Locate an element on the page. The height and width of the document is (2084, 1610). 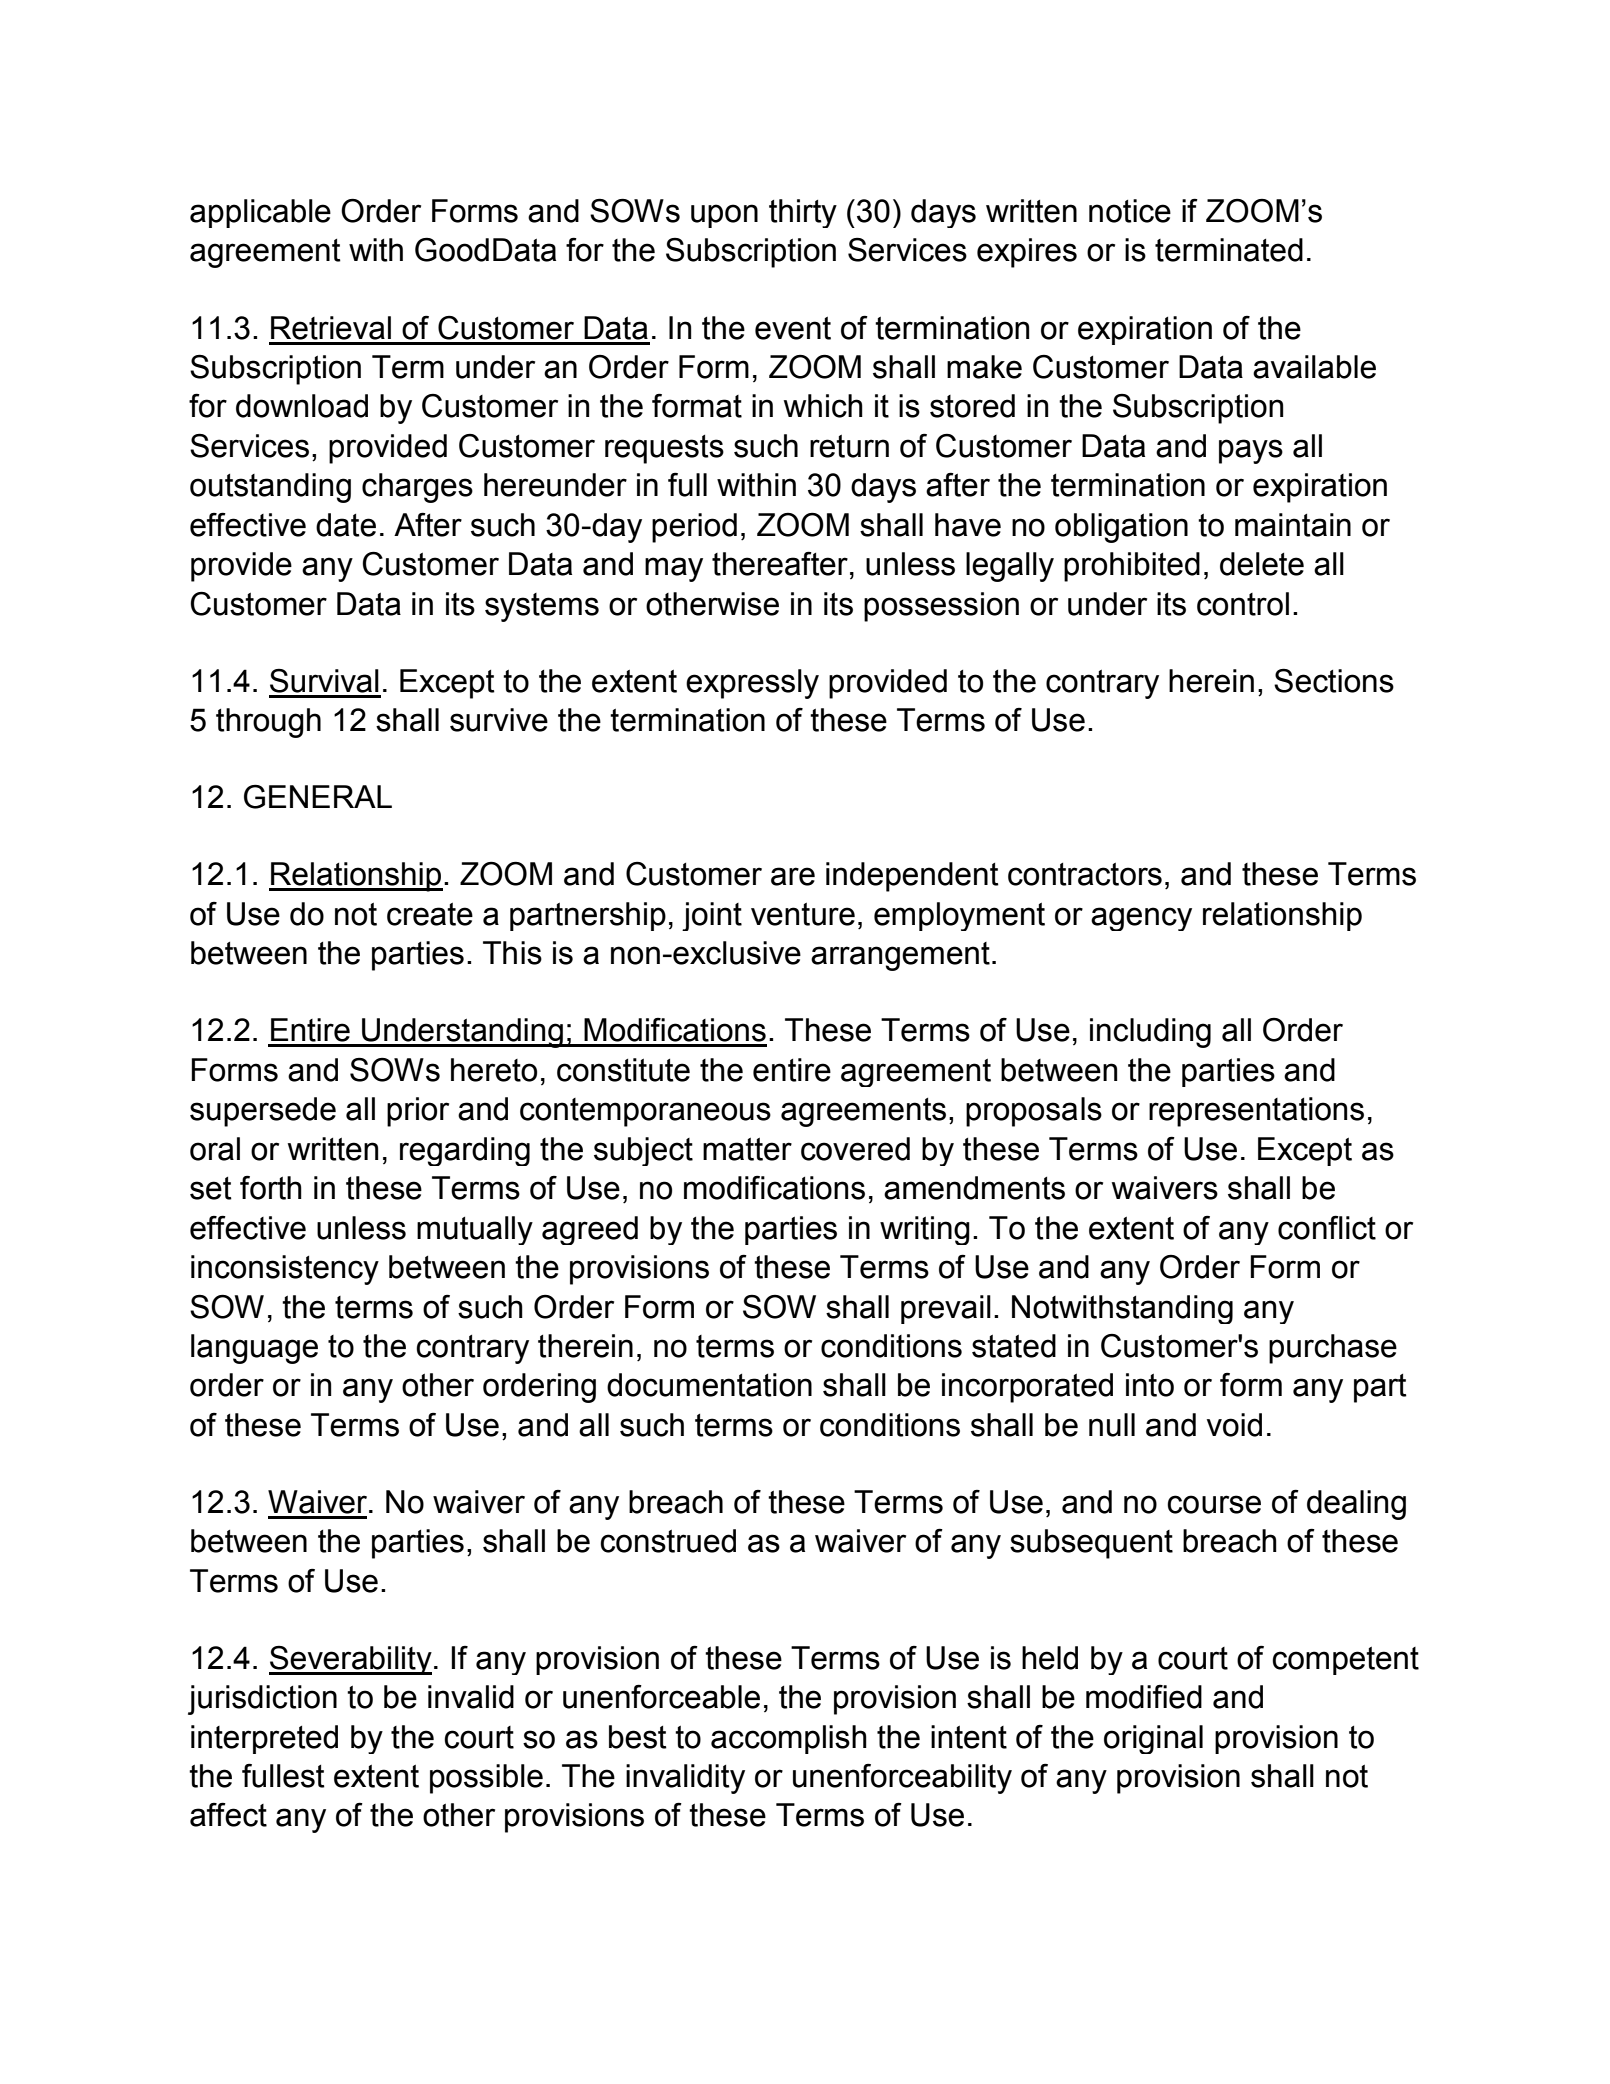
Retrieval is located at coordinates (331, 328).
